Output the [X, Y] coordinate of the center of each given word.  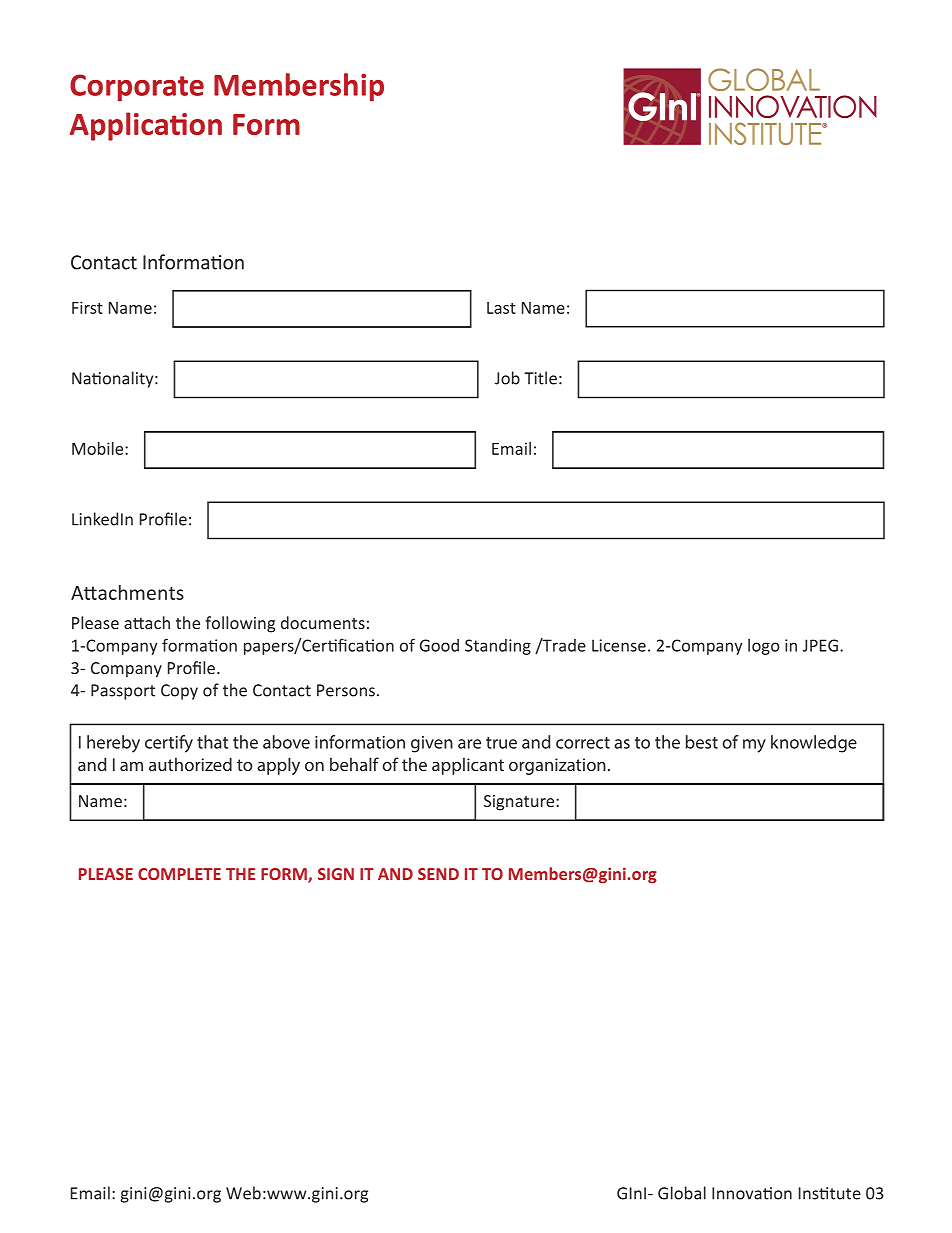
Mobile [99, 448]
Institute [830, 1193]
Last [501, 308]
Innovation [752, 1193]
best [702, 742]
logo [764, 647]
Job [507, 378]
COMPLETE [179, 874]
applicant [468, 766]
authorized [190, 764]
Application [146, 126]
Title [540, 378]
